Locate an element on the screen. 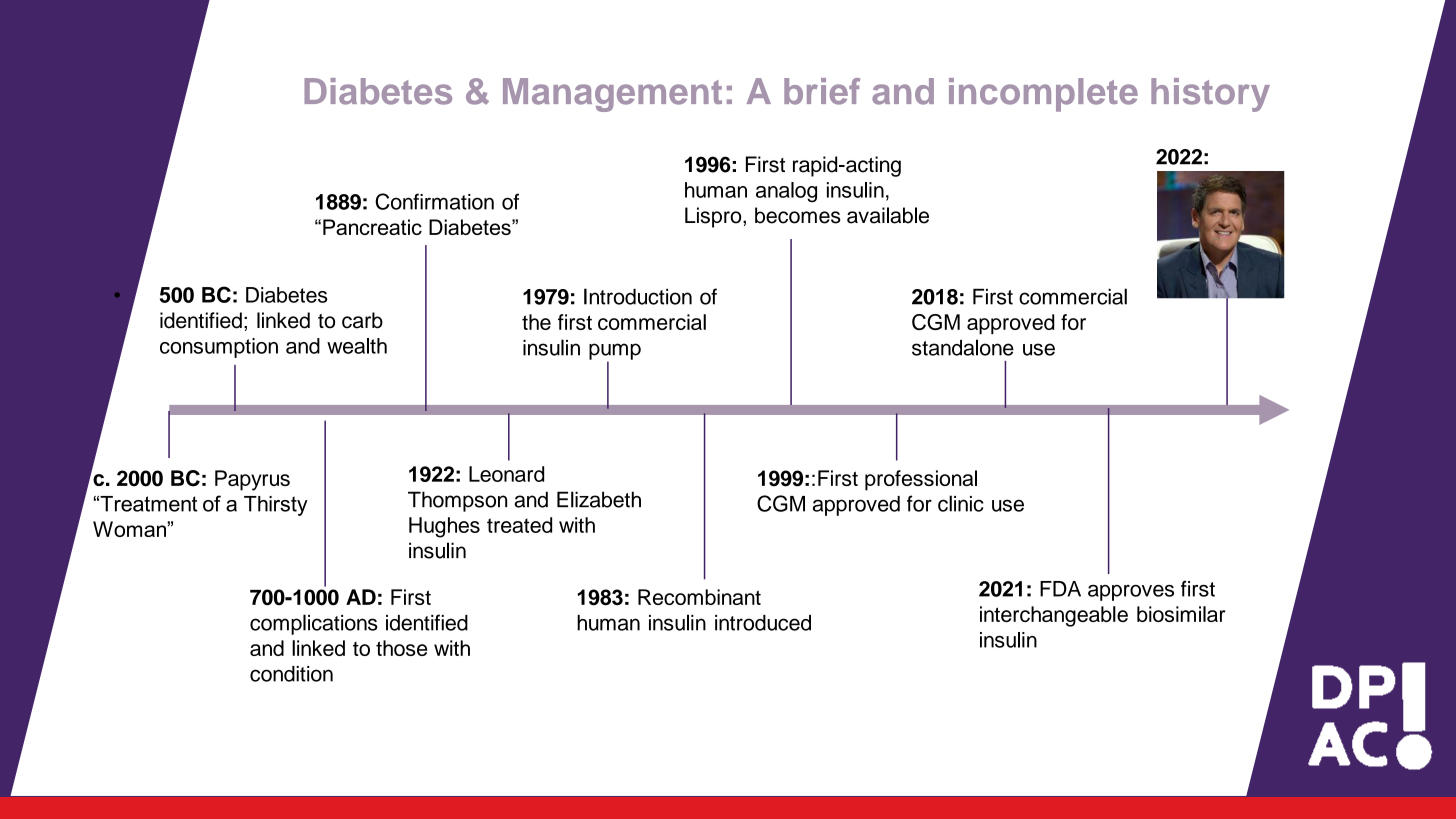 This screenshot has height=819, width=1456. brief is located at coordinates (822, 91).
